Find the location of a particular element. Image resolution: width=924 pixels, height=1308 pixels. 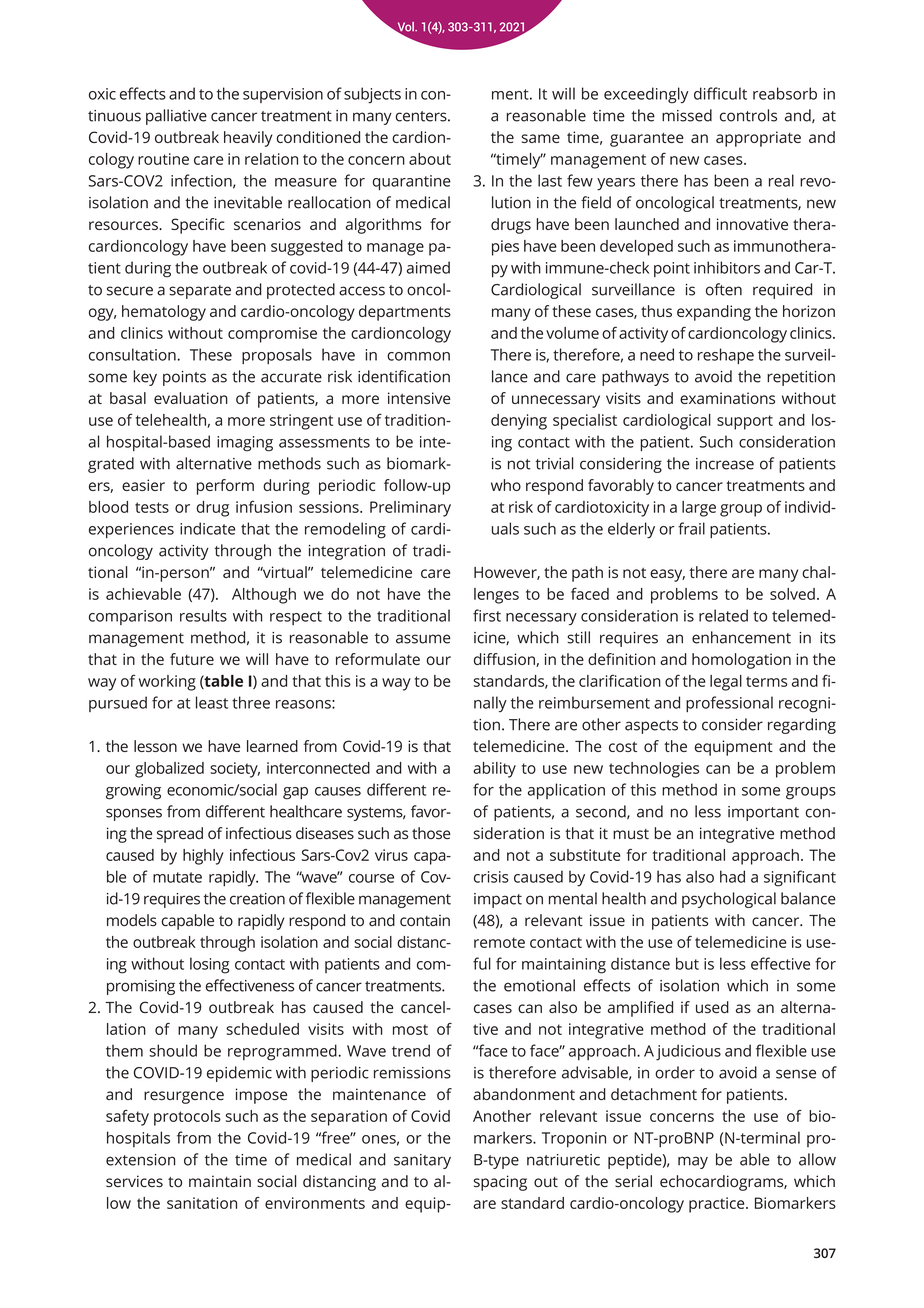

future is located at coordinates (192, 659).
